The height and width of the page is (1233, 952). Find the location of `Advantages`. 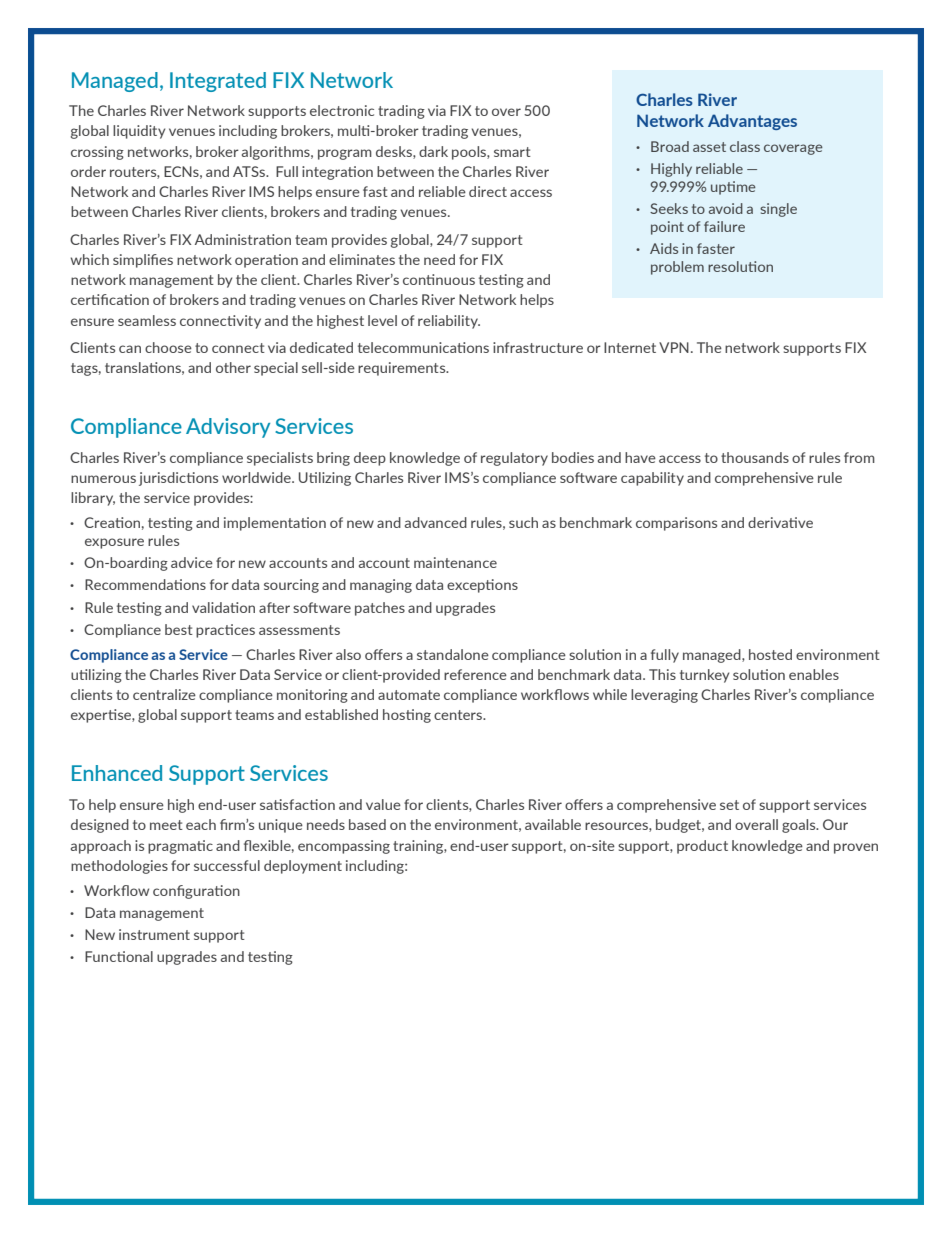

Advantages is located at coordinates (752, 122).
